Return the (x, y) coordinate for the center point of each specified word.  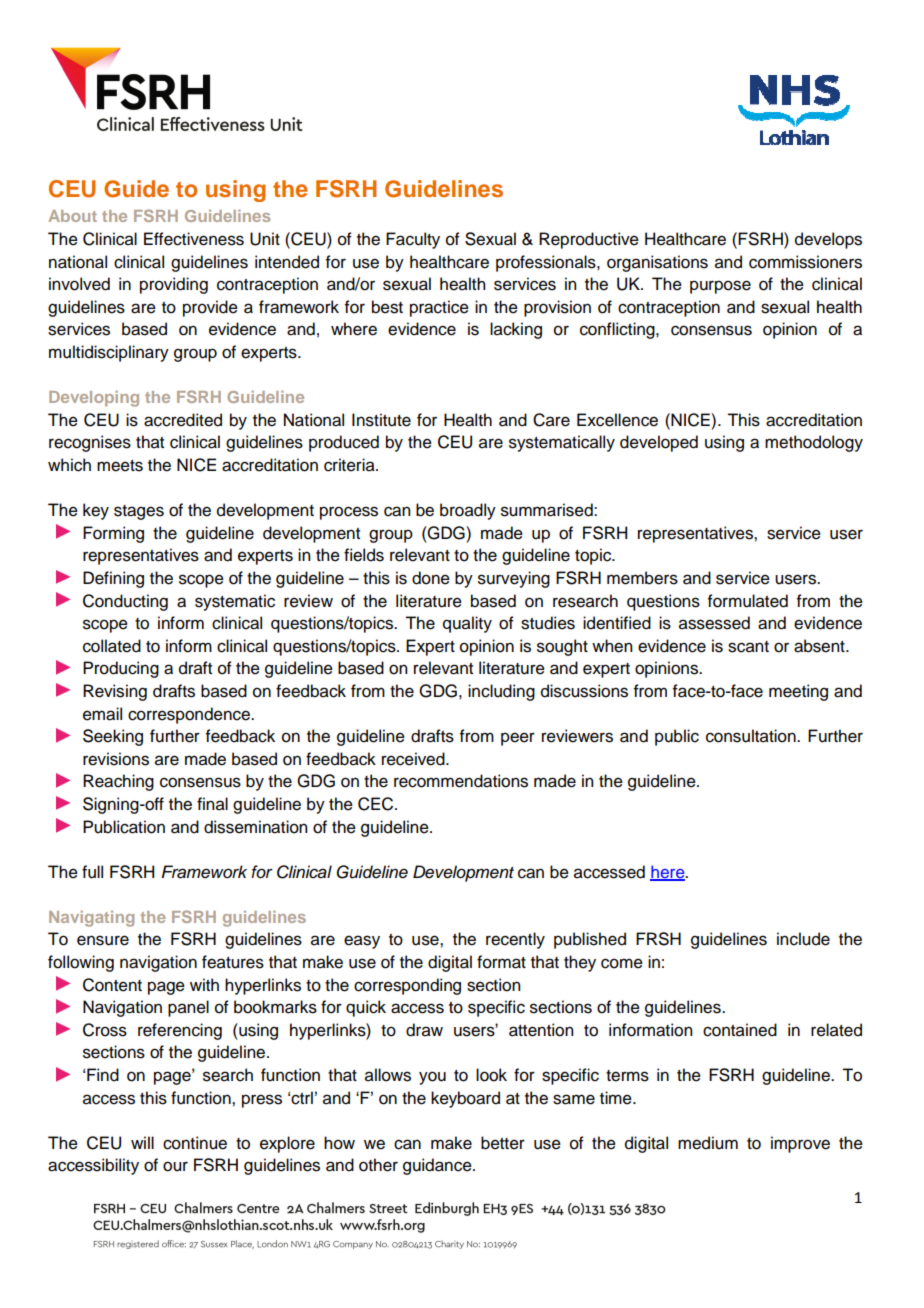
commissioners (805, 262)
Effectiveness (194, 239)
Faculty (413, 240)
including (501, 692)
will (142, 1142)
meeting (798, 692)
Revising (115, 692)
